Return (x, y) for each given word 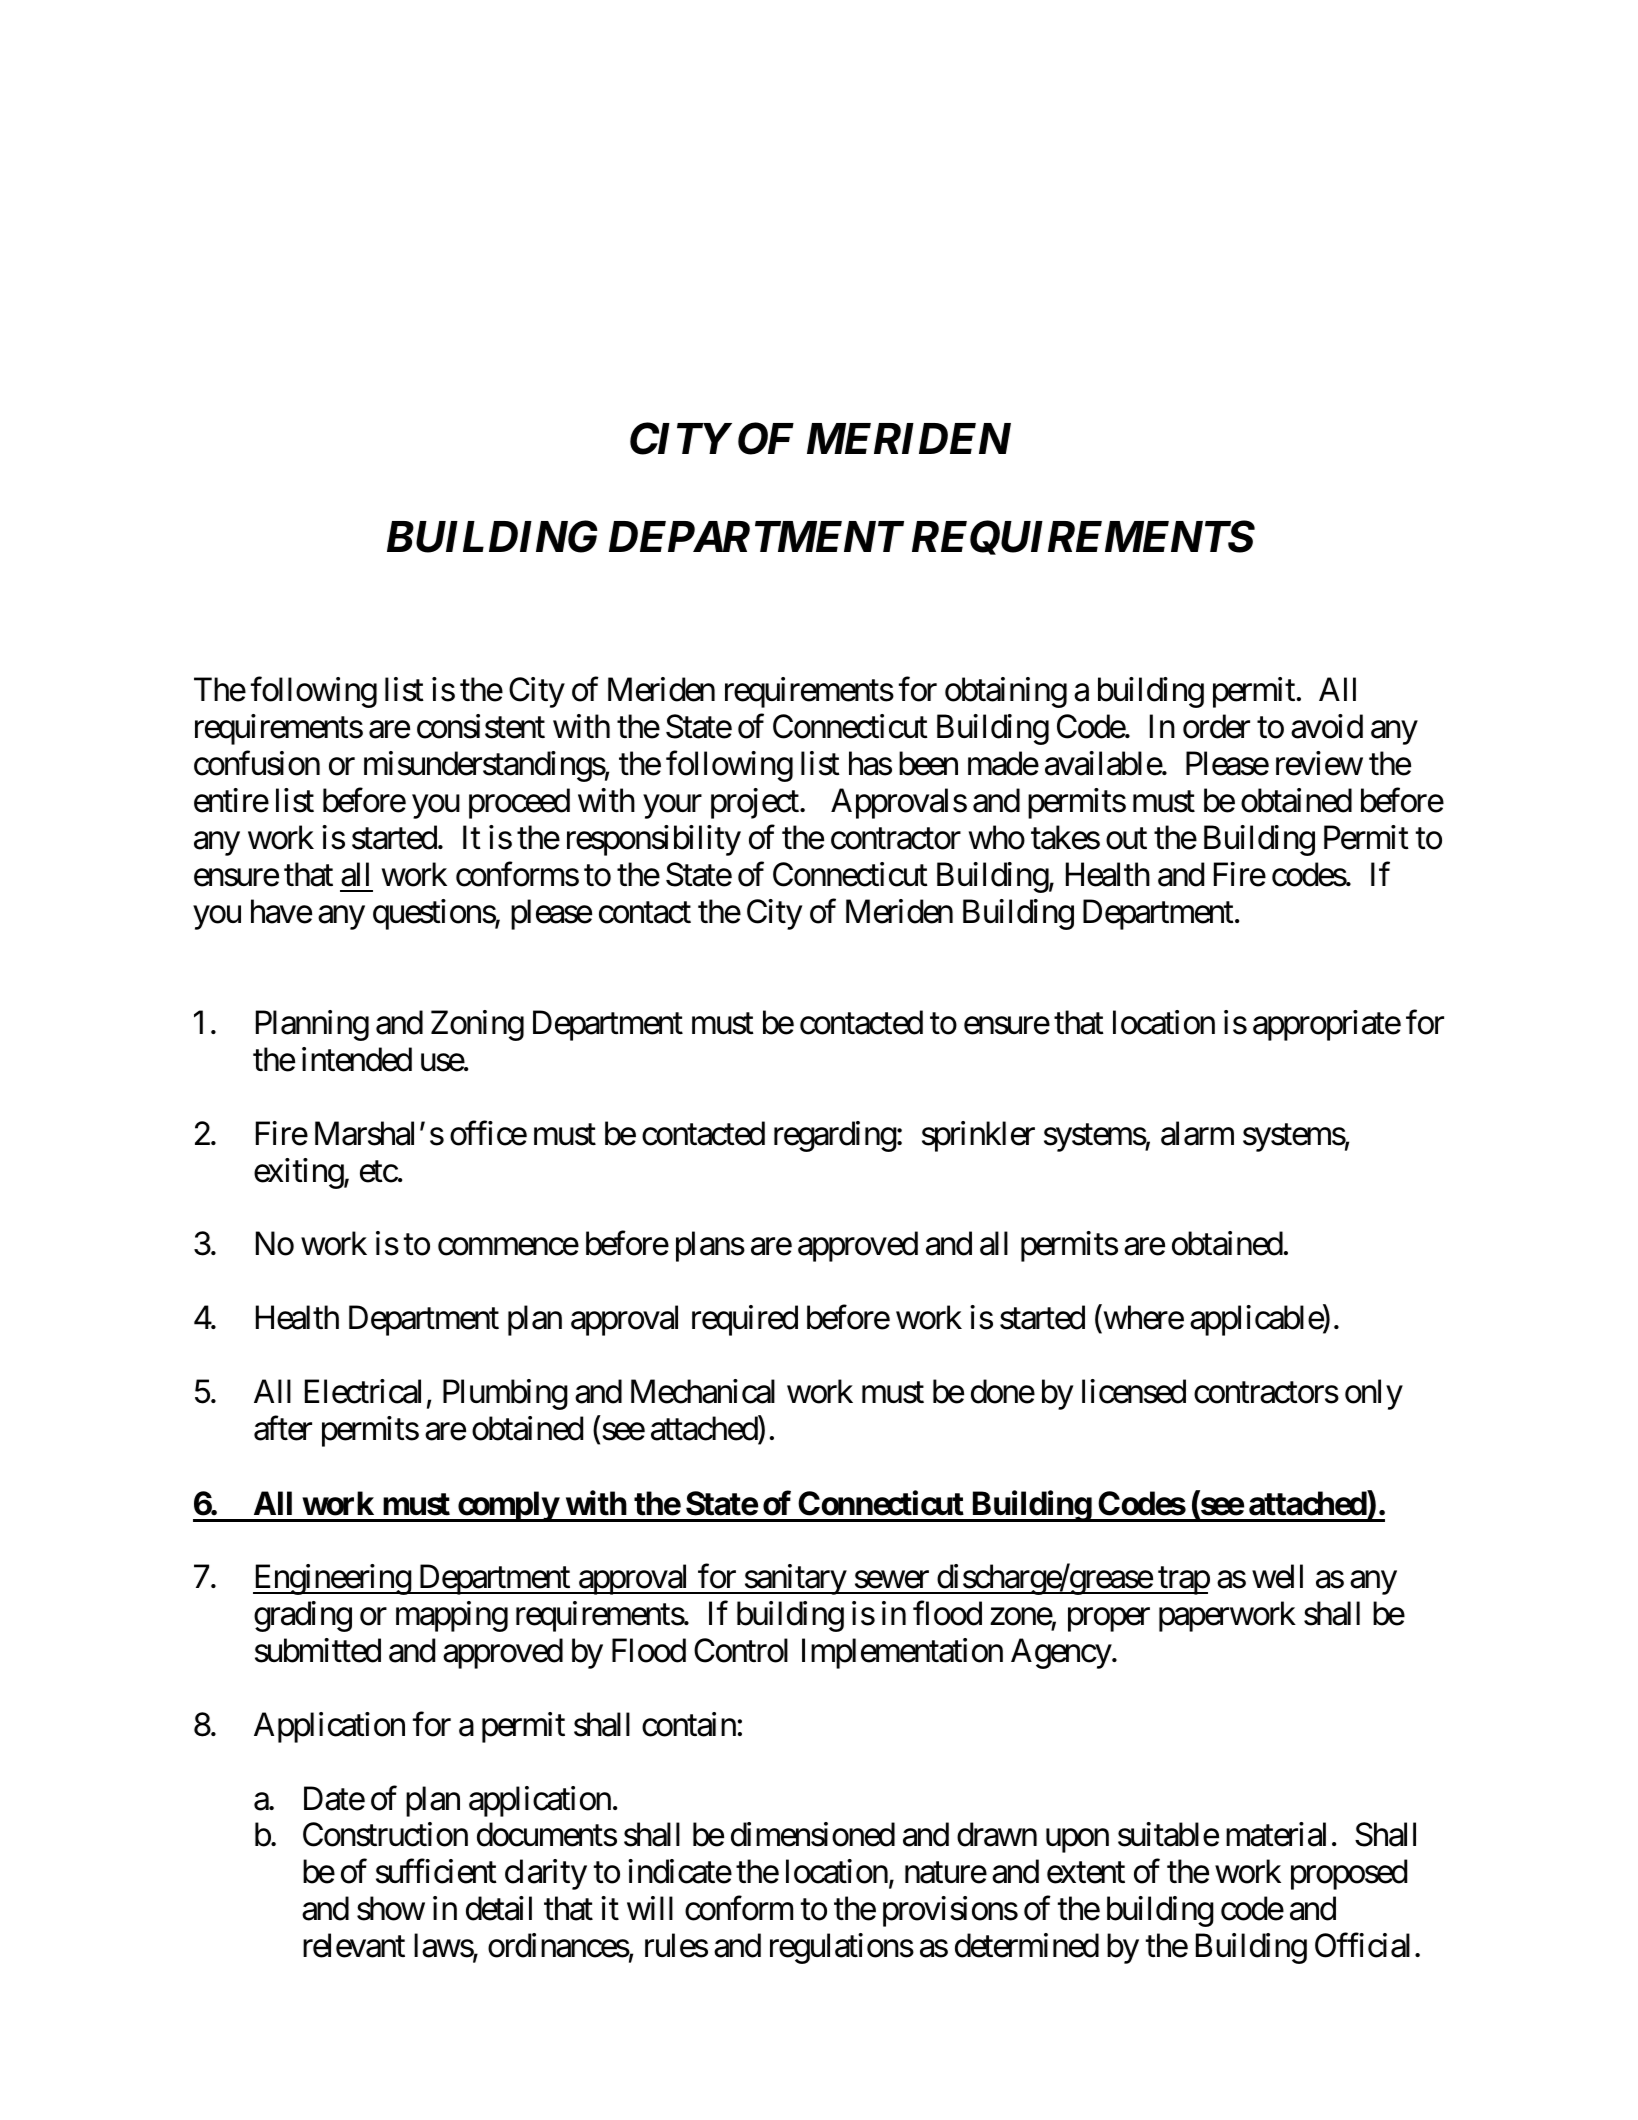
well (1277, 1576)
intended (357, 1059)
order (1216, 726)
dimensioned (813, 1835)
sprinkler (978, 1136)
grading (303, 1616)
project (756, 803)
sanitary (794, 1579)
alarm (1197, 1133)
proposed (1349, 1875)
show (391, 1908)
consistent (481, 726)
